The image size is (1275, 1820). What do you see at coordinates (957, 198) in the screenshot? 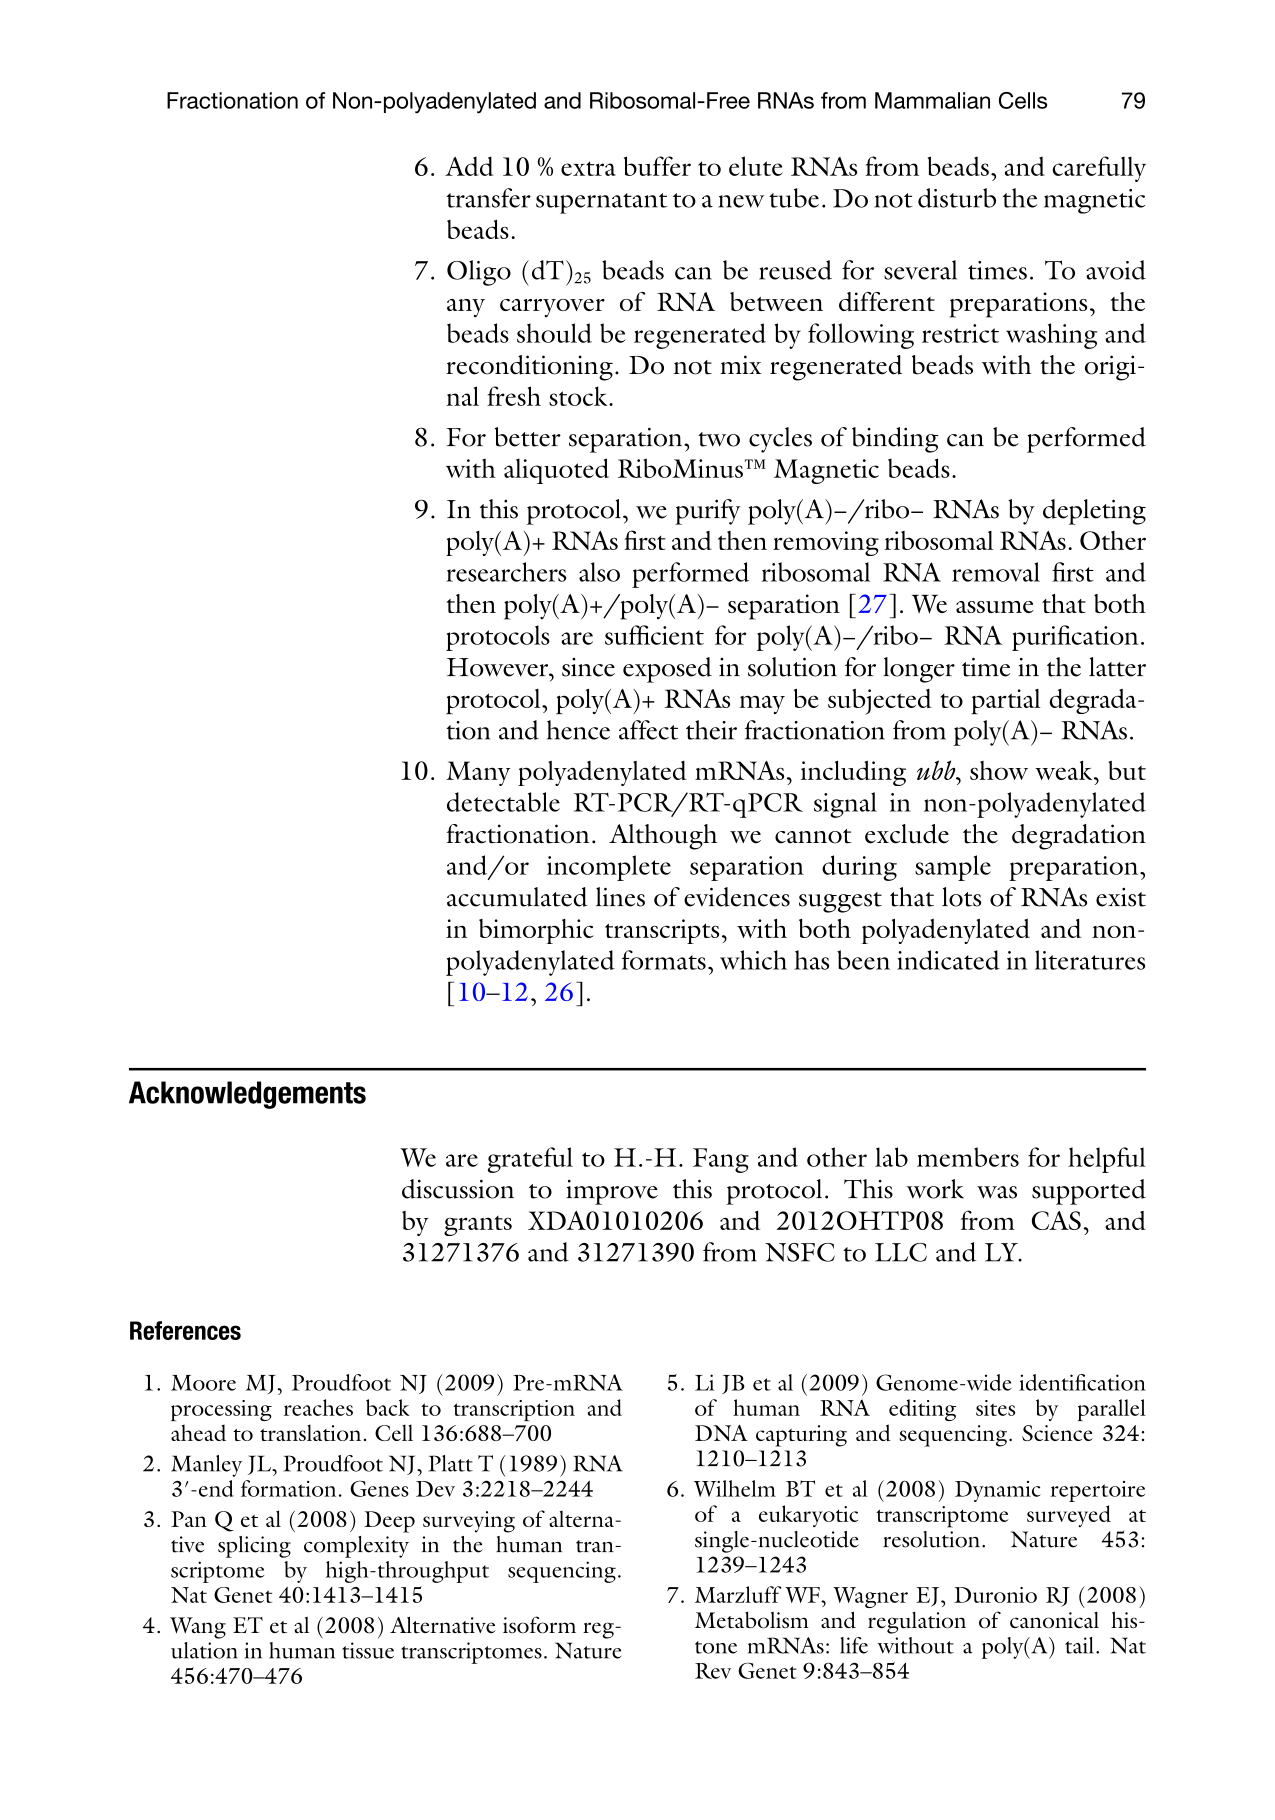
I see `disturb` at bounding box center [957, 198].
